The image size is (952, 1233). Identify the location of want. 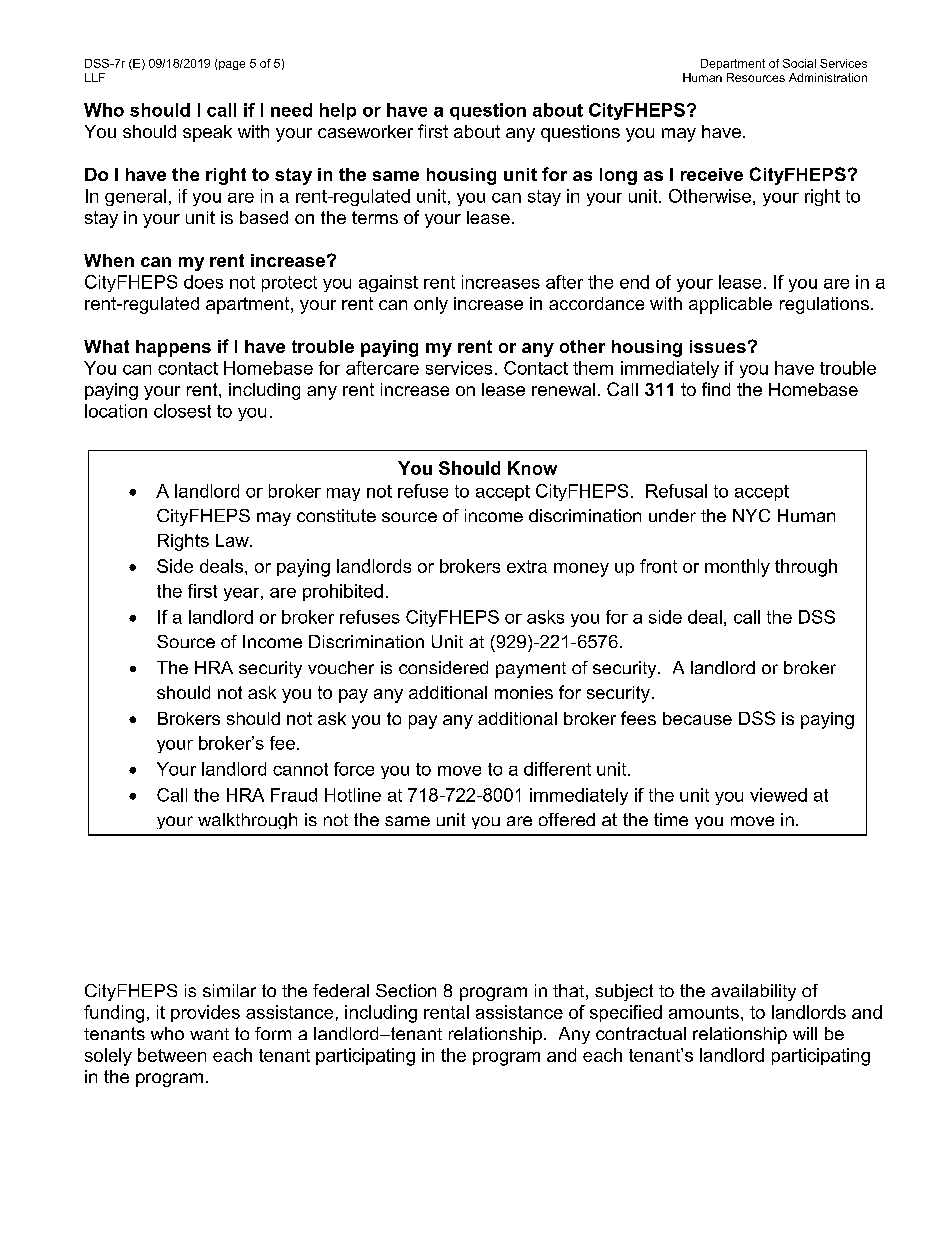
(209, 1034).
